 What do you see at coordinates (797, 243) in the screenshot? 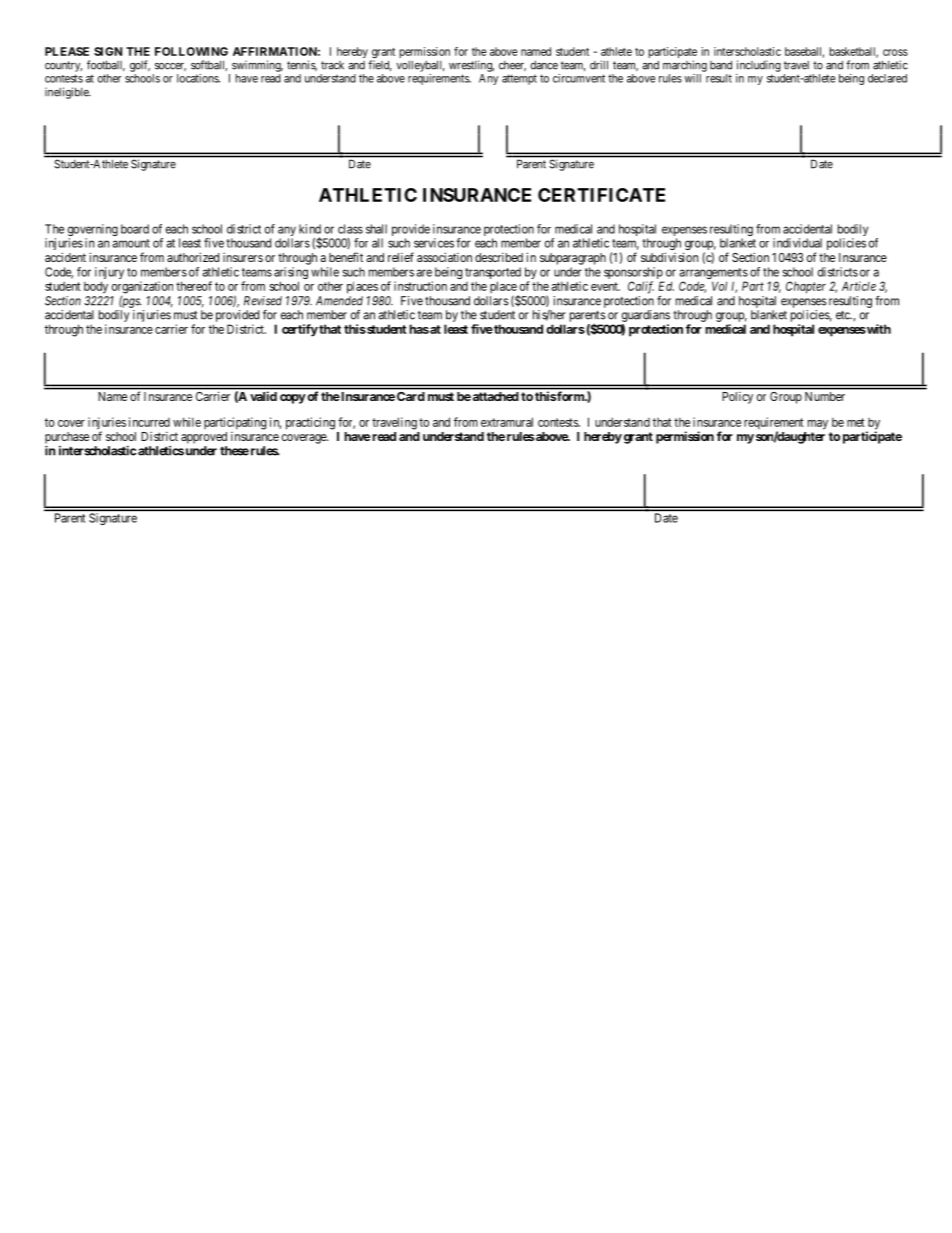
I see `individual` at bounding box center [797, 243].
